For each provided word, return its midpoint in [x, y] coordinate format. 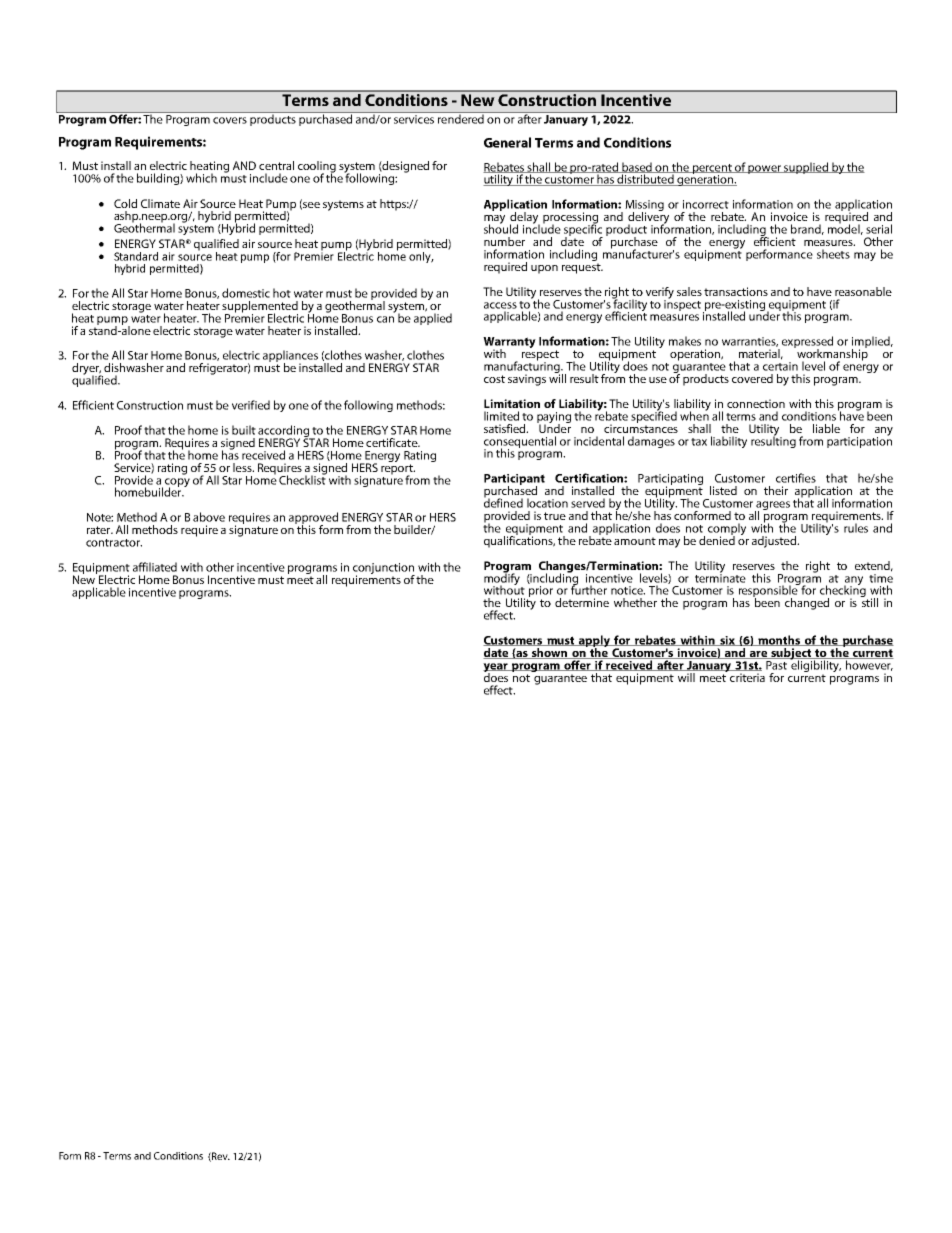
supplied [806, 168]
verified [251, 405]
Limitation [512, 403]
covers [230, 120]
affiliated [155, 567]
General [507, 142]
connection [756, 403]
